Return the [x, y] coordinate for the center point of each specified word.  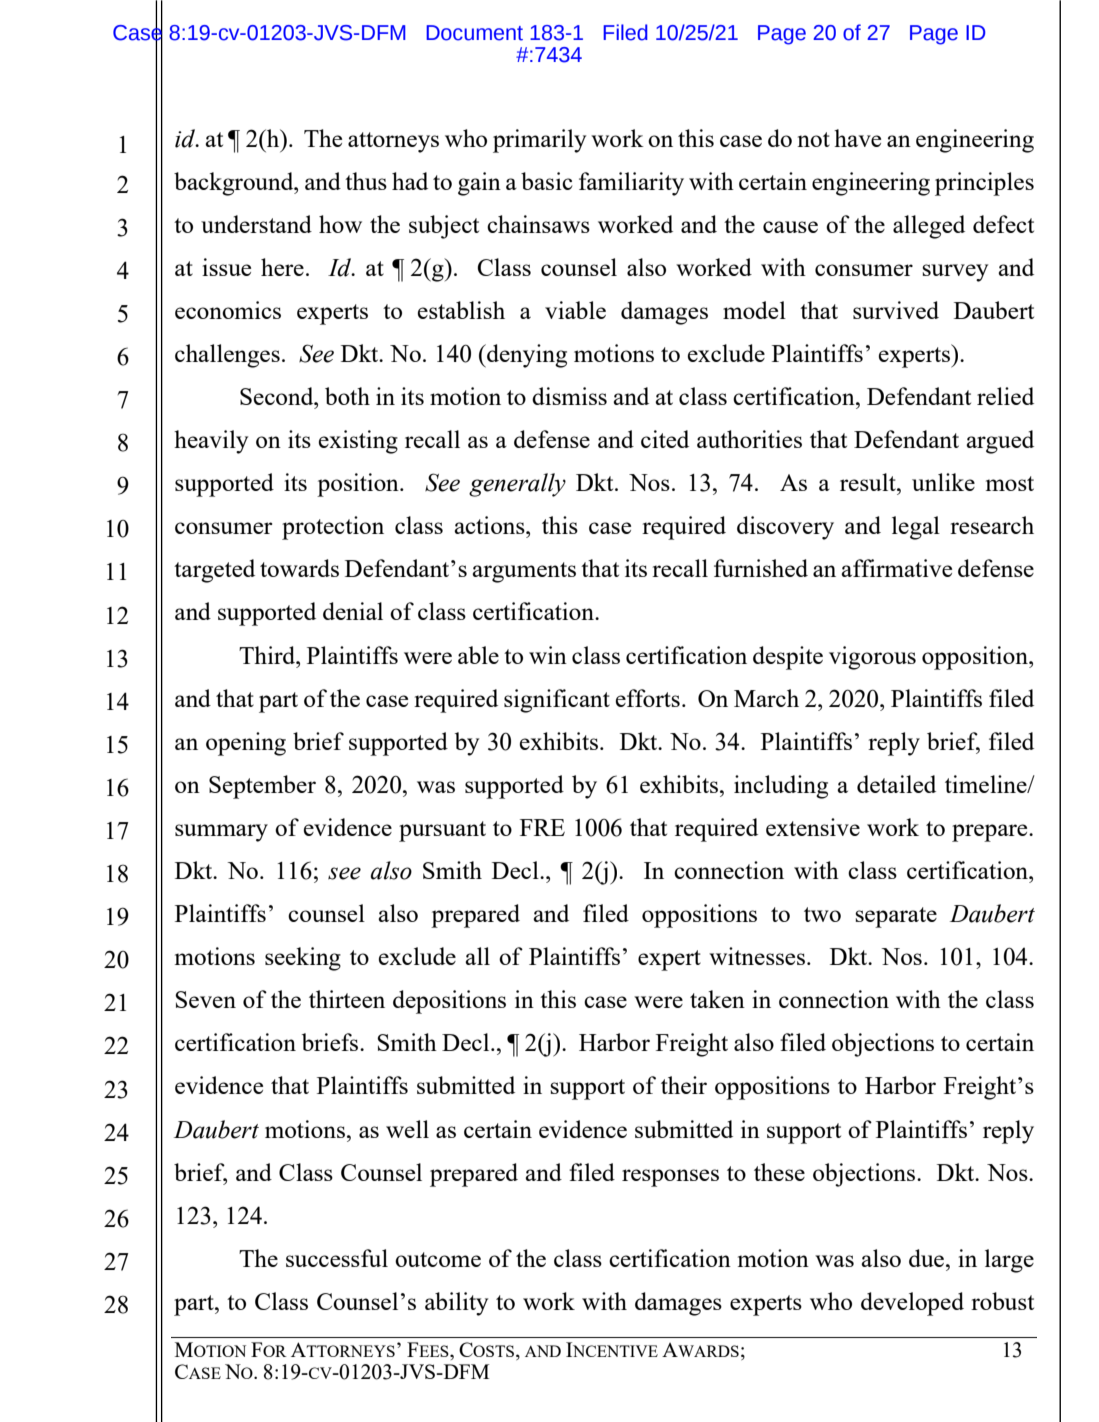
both [347, 396]
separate [896, 917]
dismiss [569, 396]
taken [717, 999]
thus [366, 181]
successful [337, 1258]
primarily [539, 141]
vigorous [872, 658]
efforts [648, 698]
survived [896, 310]
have [857, 138]
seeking [303, 959]
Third [268, 655]
